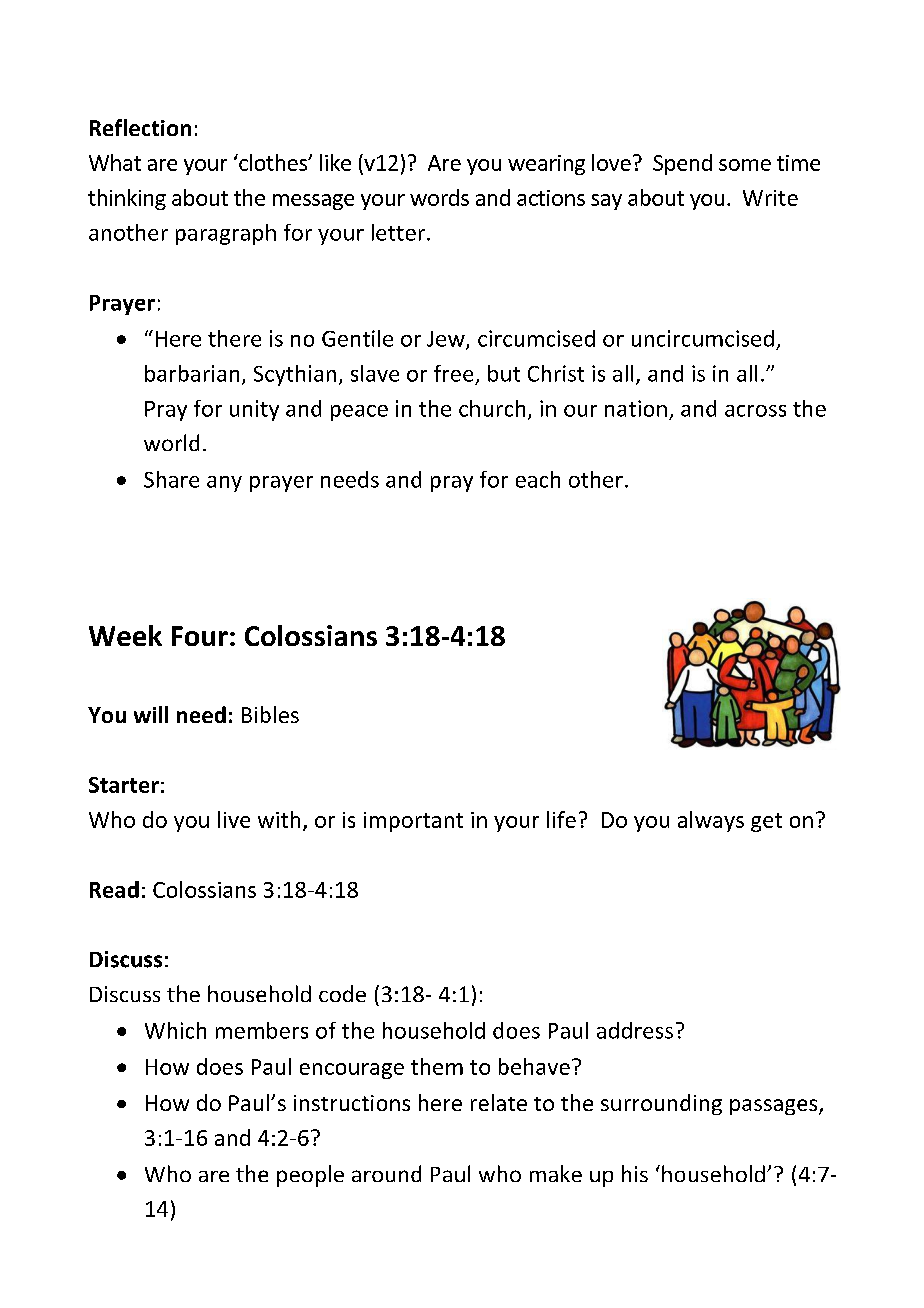  Describe the element at coordinates (310, 1176) in the screenshot. I see `people` at that location.
